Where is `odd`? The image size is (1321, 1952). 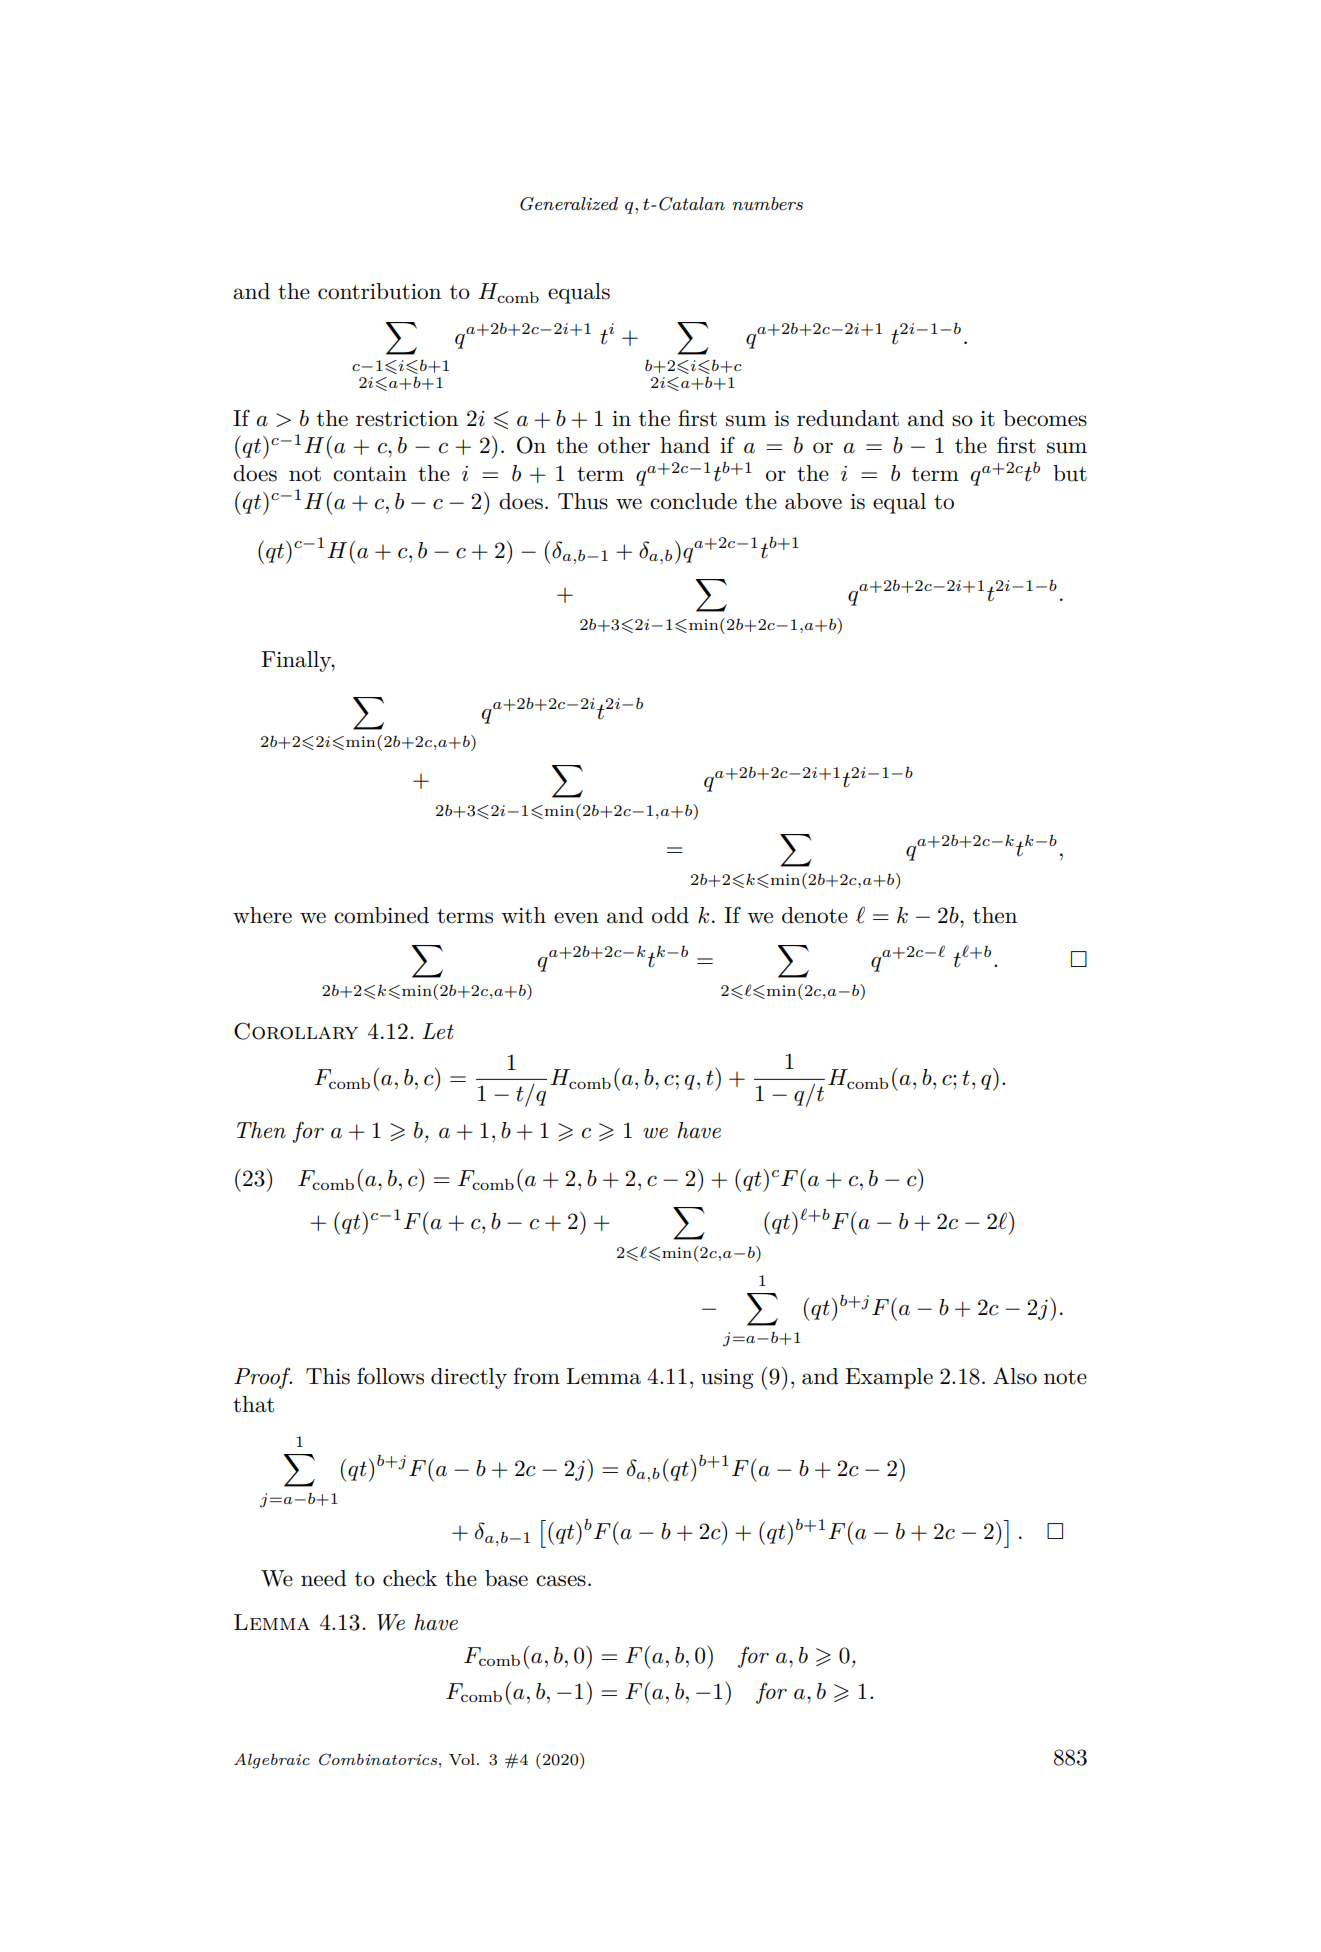 odd is located at coordinates (670, 915).
